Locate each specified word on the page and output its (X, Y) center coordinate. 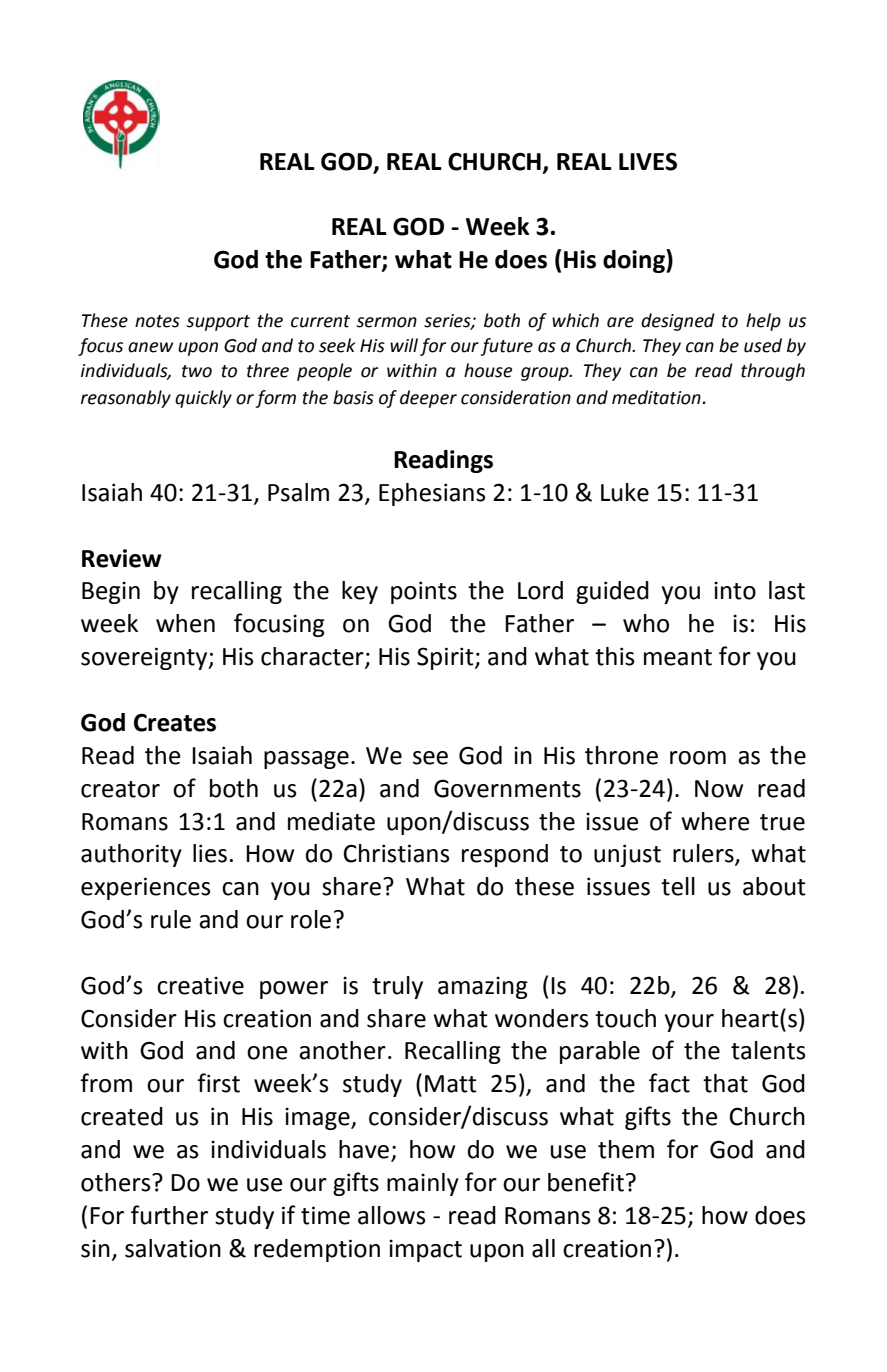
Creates (175, 722)
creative (200, 985)
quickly (203, 399)
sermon (386, 322)
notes (157, 321)
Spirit (446, 658)
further (169, 1215)
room (698, 758)
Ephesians (432, 494)
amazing (483, 987)
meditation (657, 397)
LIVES (648, 161)
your (689, 1023)
